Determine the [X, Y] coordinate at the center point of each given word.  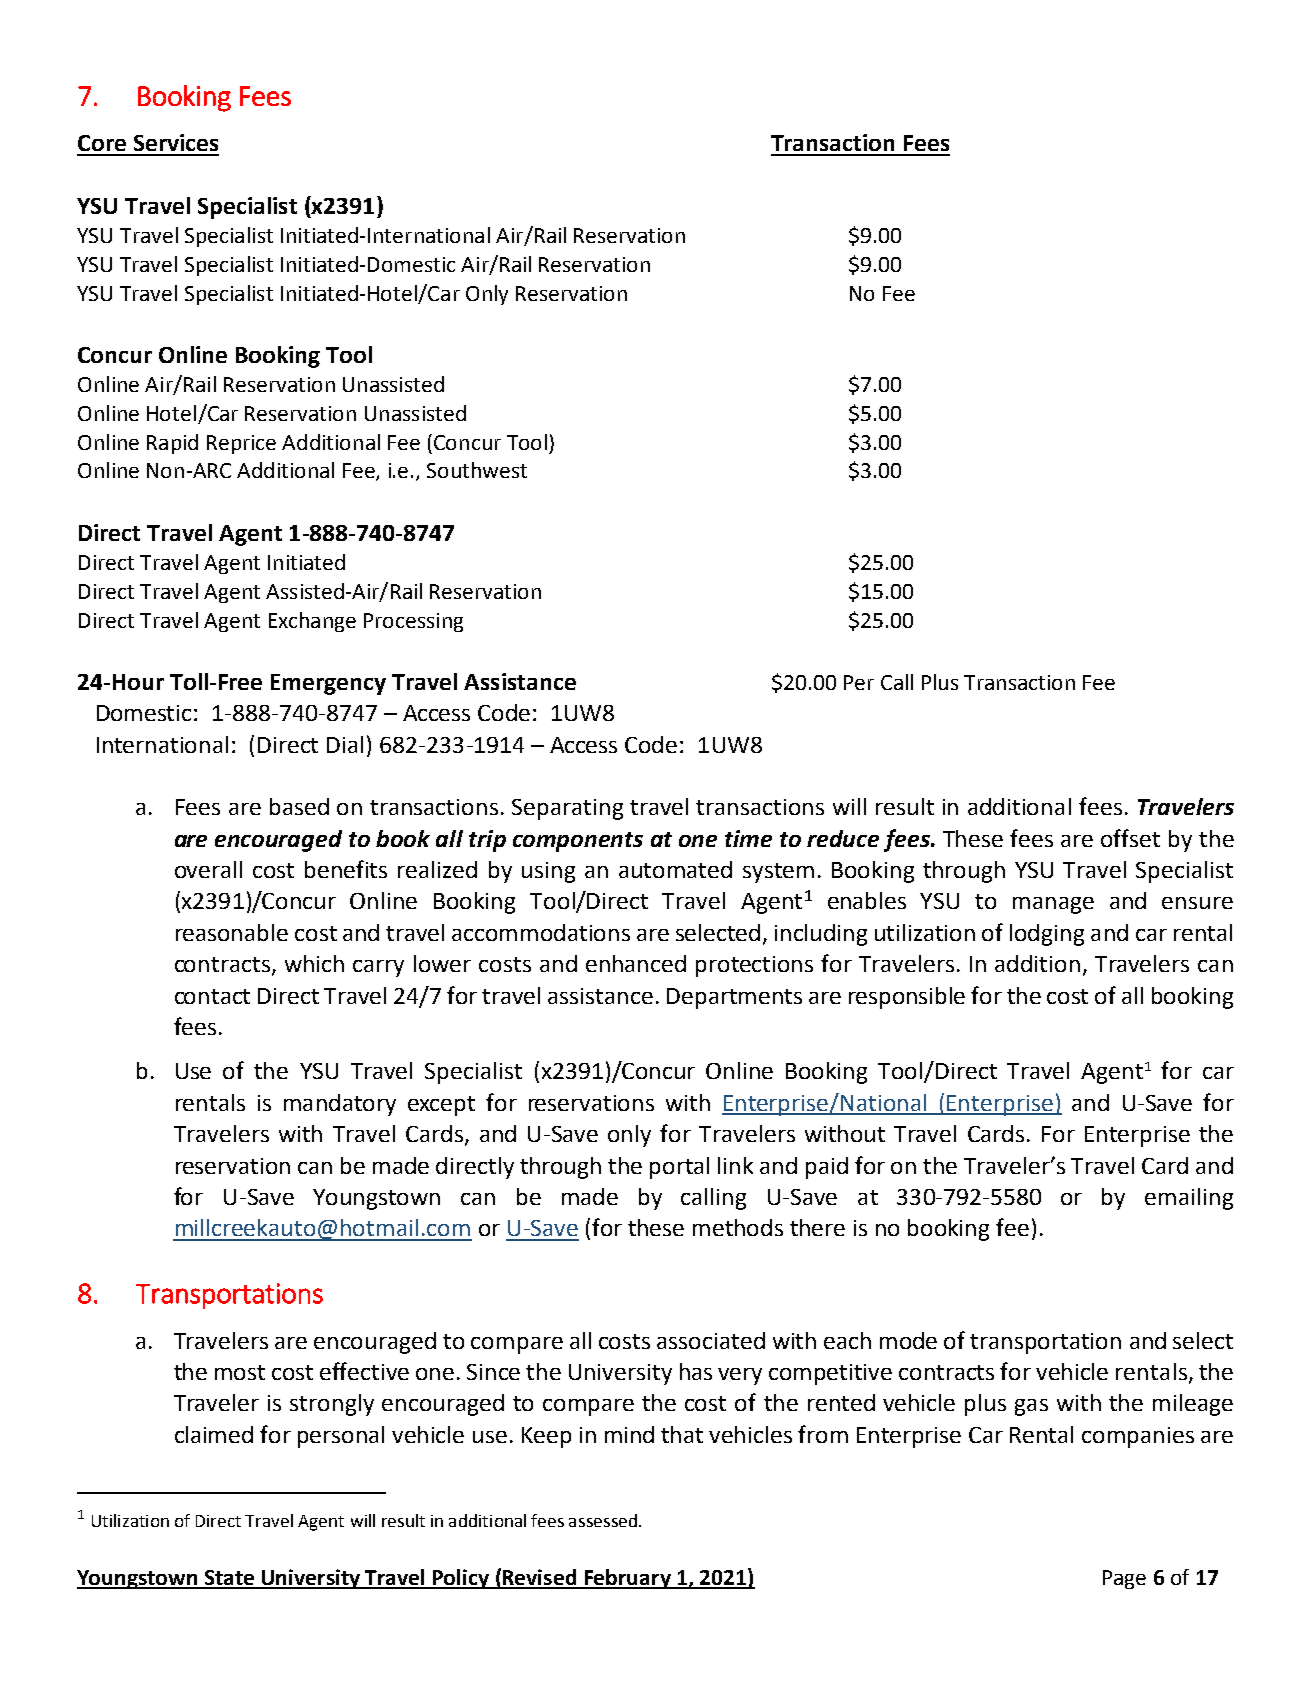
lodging [1047, 935]
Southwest [477, 470]
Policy [461, 1579]
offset [1130, 838]
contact [212, 996]
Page [1124, 1579]
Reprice [241, 444]
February [628, 1579]
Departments [734, 998]
